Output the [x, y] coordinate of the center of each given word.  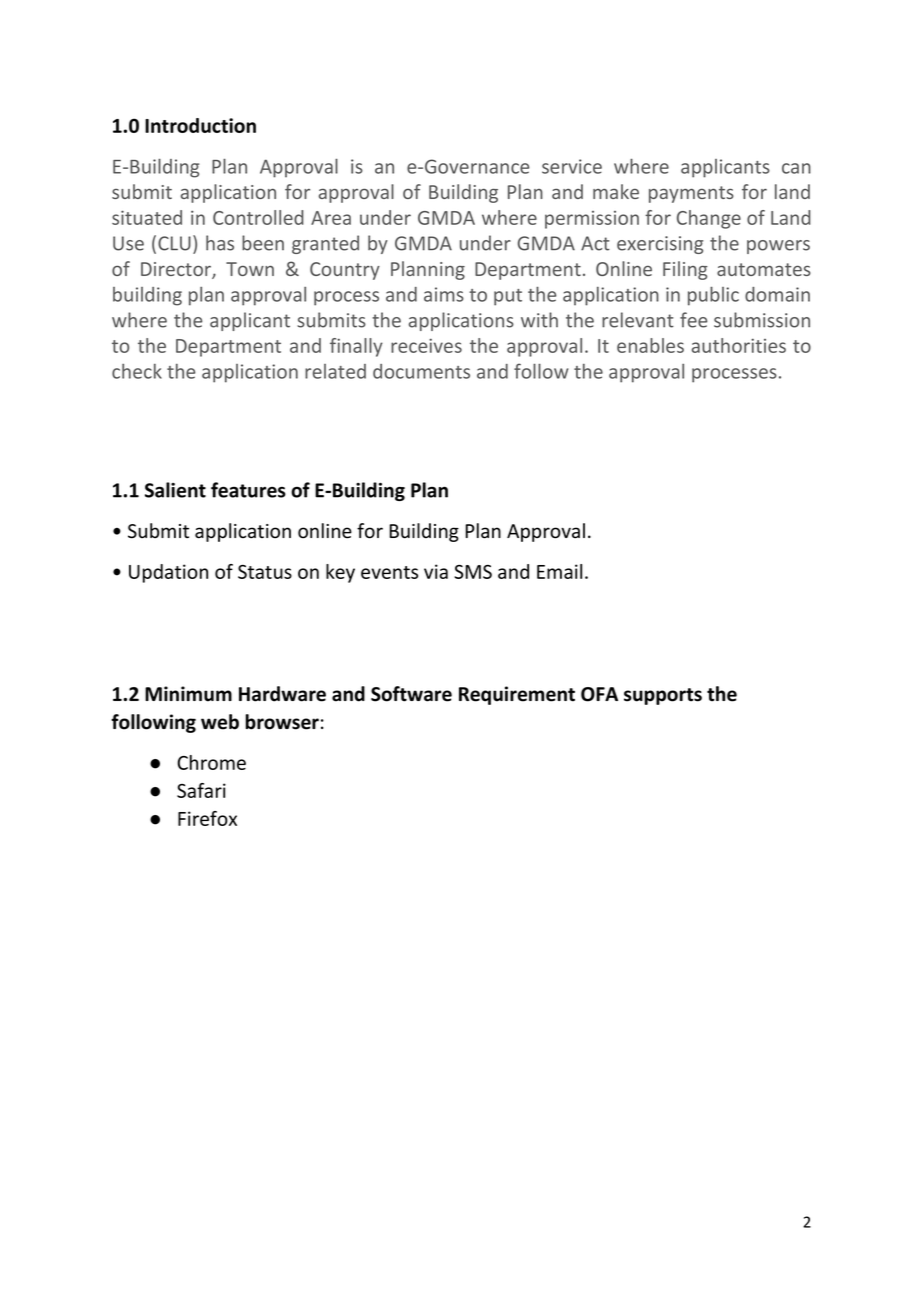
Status [265, 572]
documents [421, 371]
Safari [201, 790]
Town [250, 269]
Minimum [188, 694]
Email [559, 571]
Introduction [200, 125]
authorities [739, 345]
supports [663, 696]
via [436, 571]
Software [411, 694]
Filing [685, 270]
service [572, 166]
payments [691, 194]
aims [444, 294]
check [137, 371]
